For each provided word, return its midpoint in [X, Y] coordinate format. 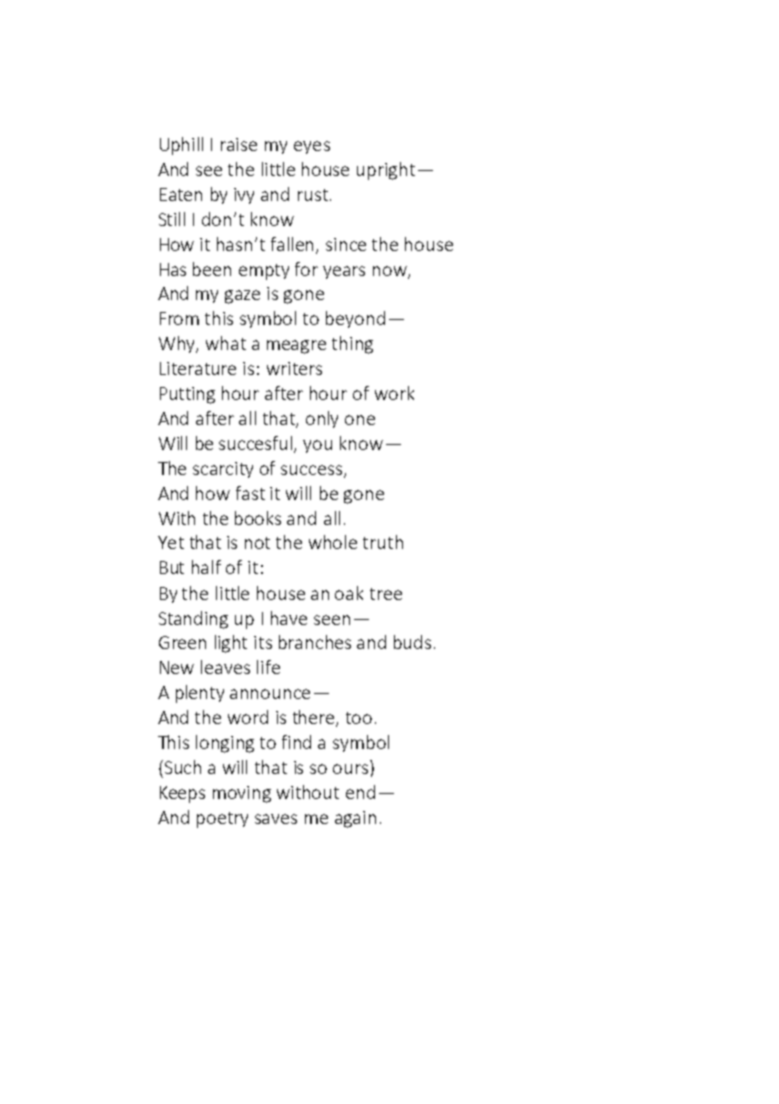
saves [276, 819]
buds [412, 642]
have [289, 618]
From [179, 318]
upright [386, 171]
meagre [296, 347]
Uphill [181, 146]
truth [383, 542]
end [360, 792]
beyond [355, 319]
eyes [312, 147]
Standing [193, 620]
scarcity [223, 470]
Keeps [182, 794]
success [313, 471]
